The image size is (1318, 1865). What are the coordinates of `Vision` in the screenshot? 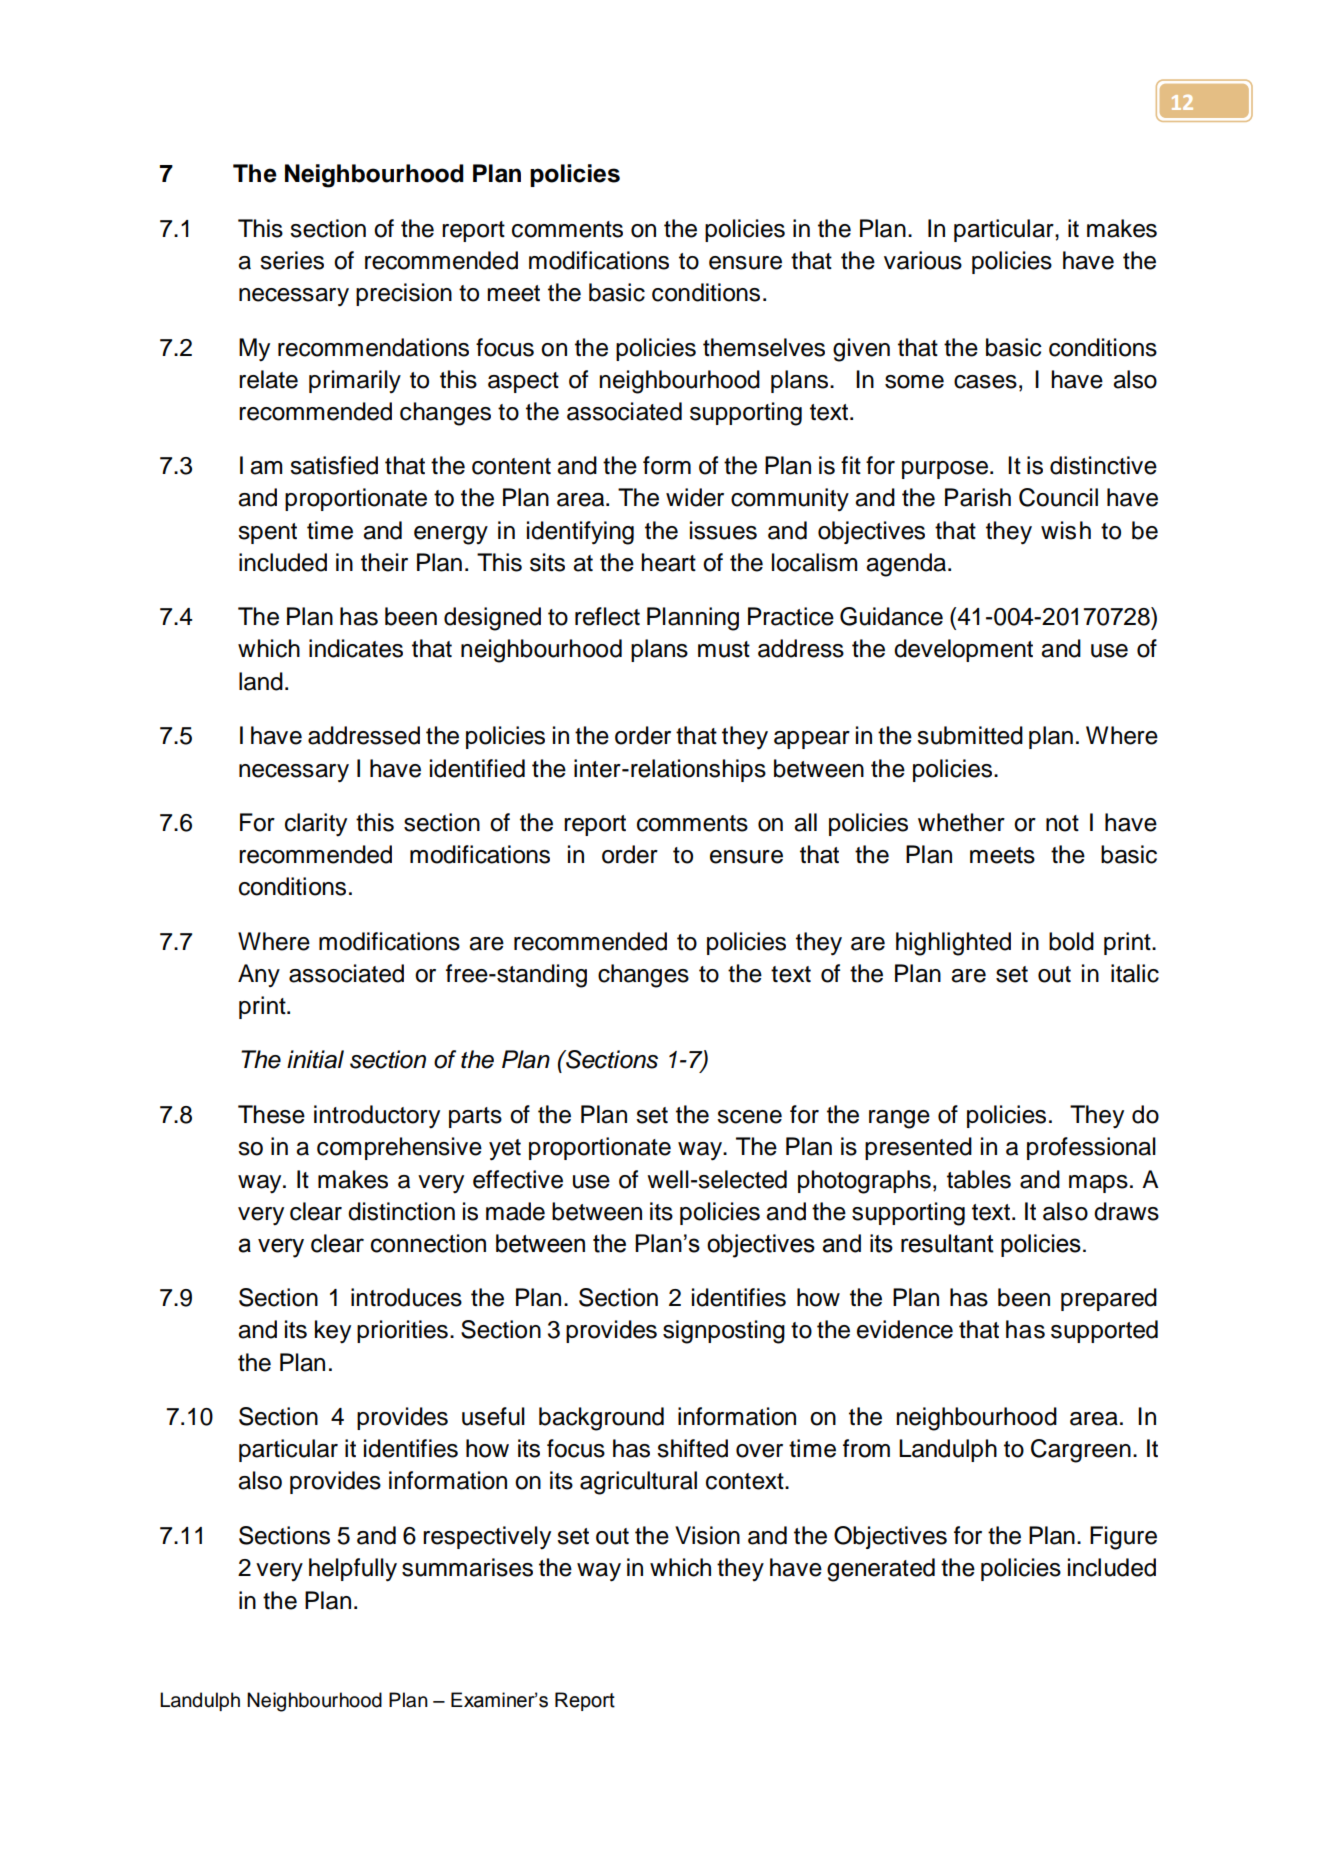 It's located at (707, 1535).
